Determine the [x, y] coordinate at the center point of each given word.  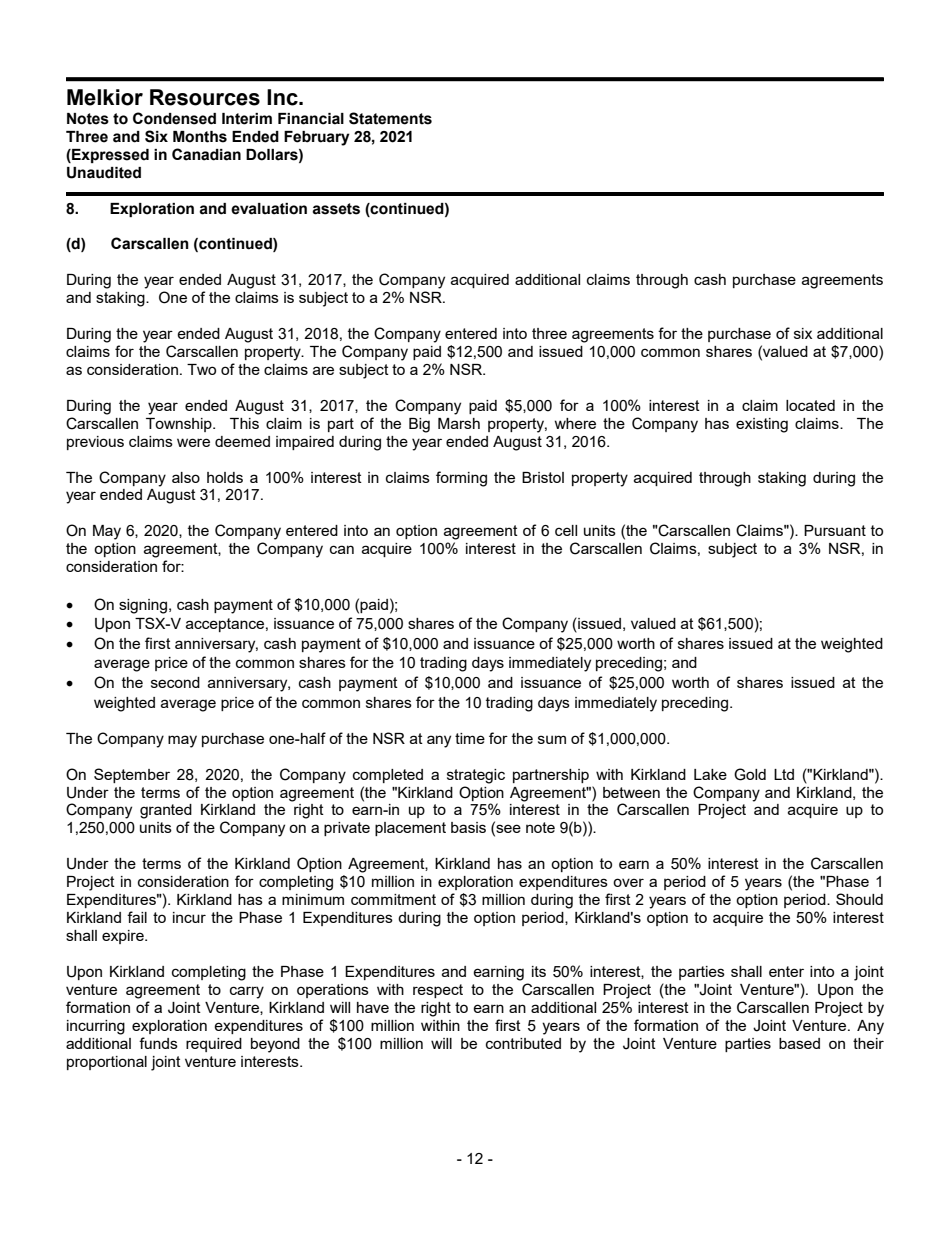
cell [566, 530]
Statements [390, 118]
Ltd [784, 774]
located [810, 405]
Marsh [459, 423]
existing [762, 425]
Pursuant [835, 530]
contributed [523, 1043]
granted [166, 811]
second [175, 682]
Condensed [174, 118]
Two [201, 369]
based [799, 1043]
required [214, 1045]
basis [468, 827]
